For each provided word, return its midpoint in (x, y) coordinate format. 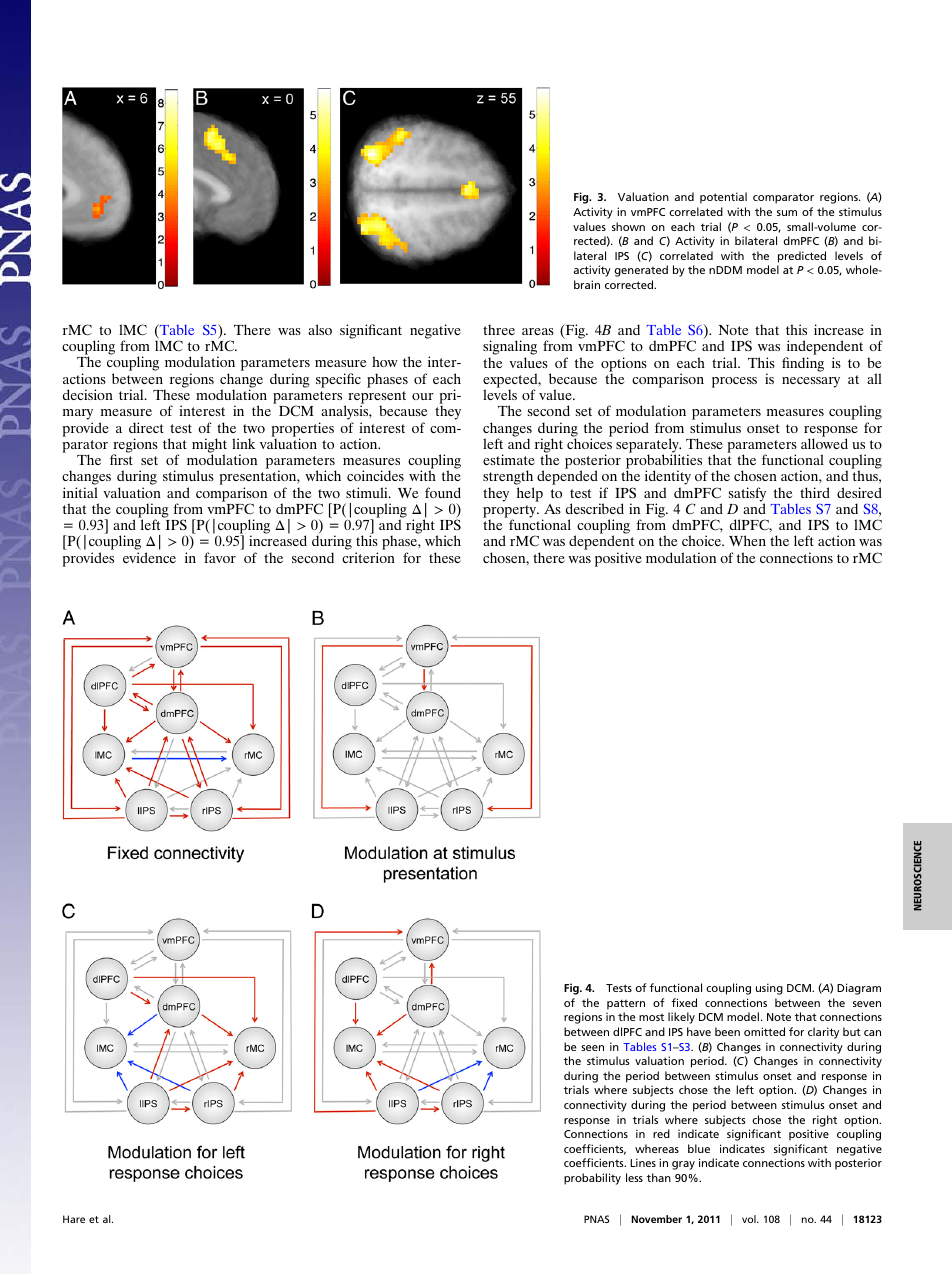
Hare (74, 1219)
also (320, 329)
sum (787, 213)
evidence (149, 557)
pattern (626, 1004)
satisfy (747, 495)
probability (592, 1179)
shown (628, 226)
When (747, 540)
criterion (368, 557)
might (209, 446)
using (769, 989)
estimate (509, 459)
